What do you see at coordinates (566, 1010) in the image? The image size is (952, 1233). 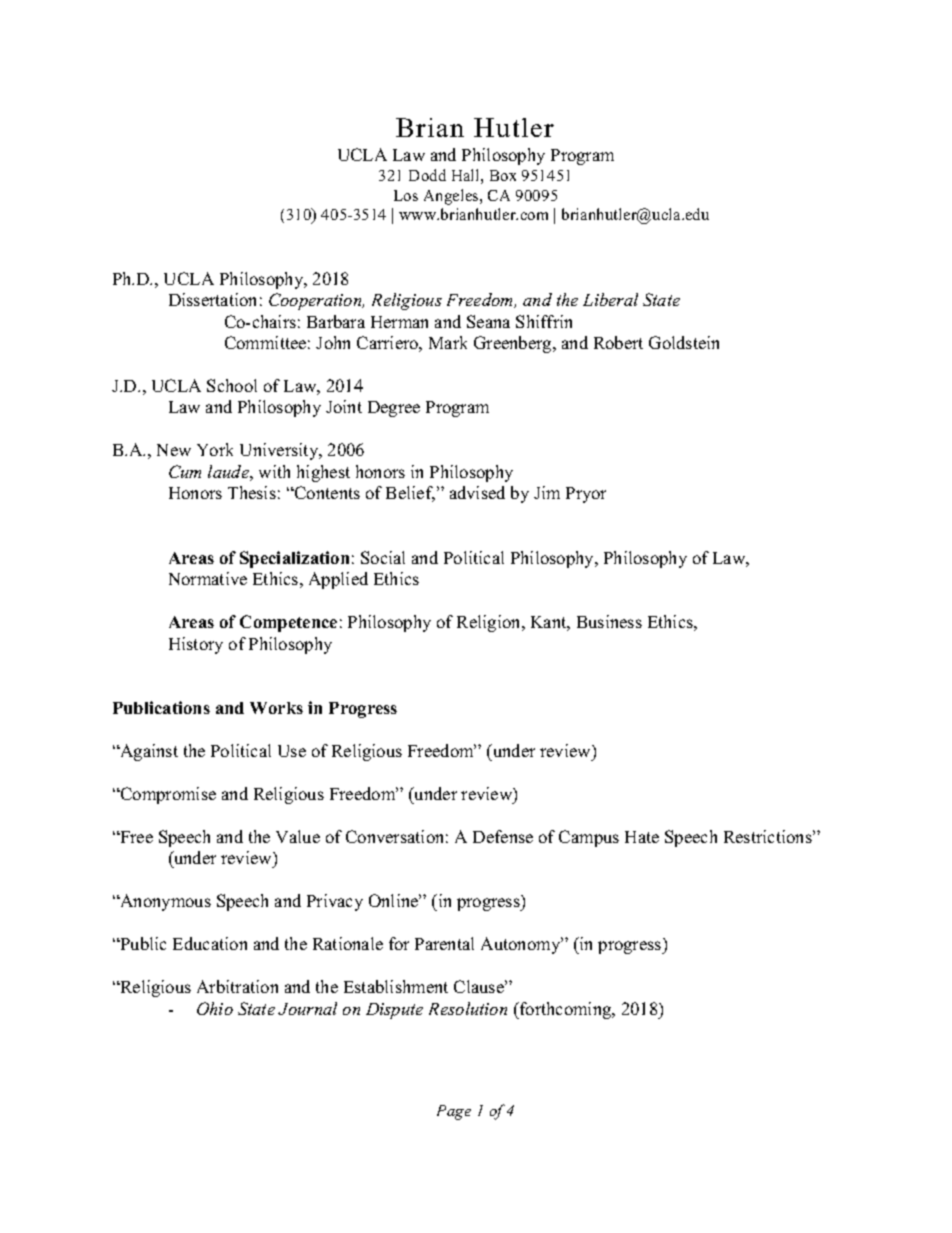 I see `forthcoming` at bounding box center [566, 1010].
